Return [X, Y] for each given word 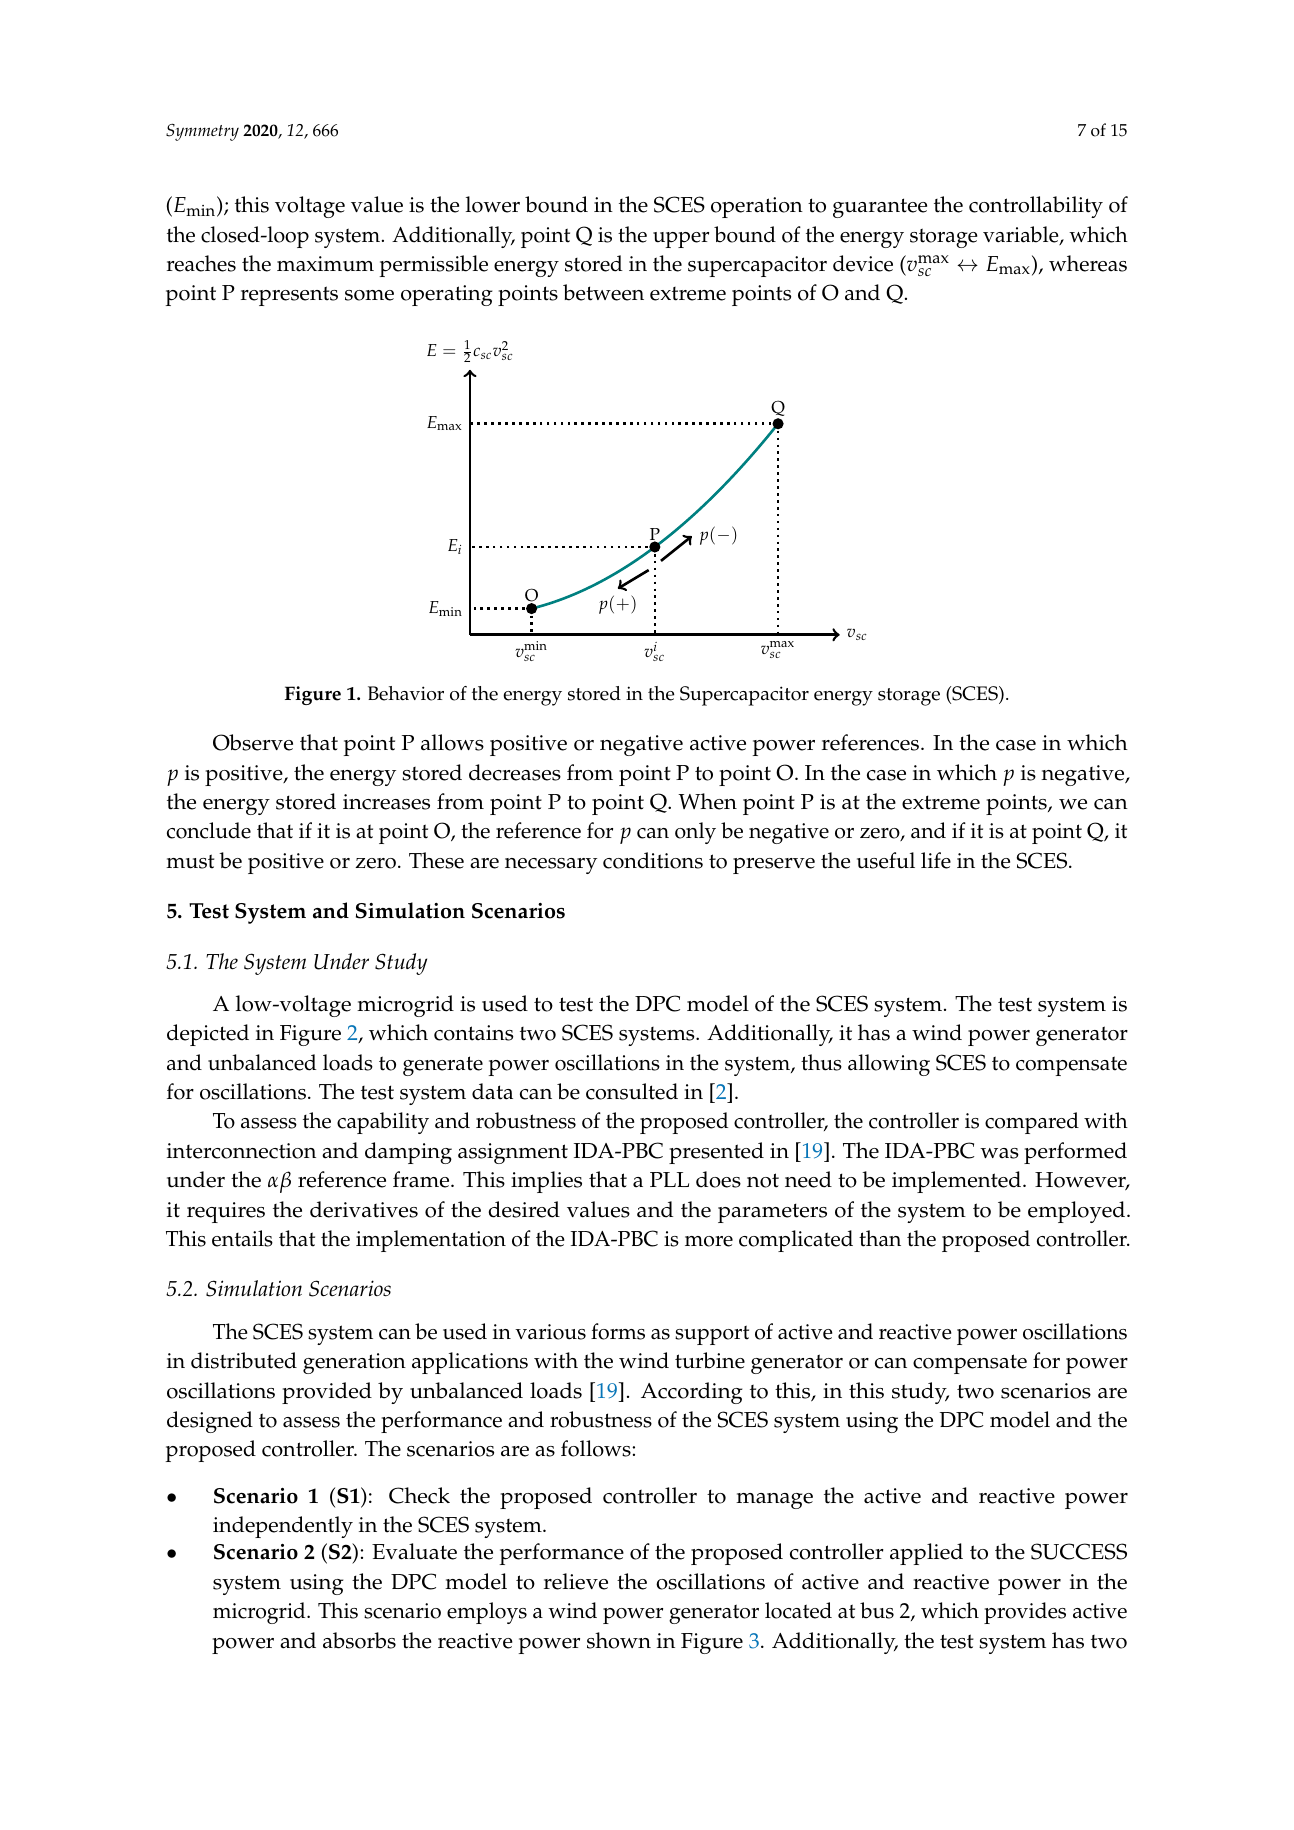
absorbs [359, 1640]
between [603, 292]
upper [681, 240]
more [709, 1241]
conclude [209, 830]
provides [1025, 1613]
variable [1022, 235]
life [936, 860]
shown [619, 1640]
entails [242, 1238]
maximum [325, 264]
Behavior [406, 693]
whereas [1088, 263]
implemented [958, 1182]
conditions [653, 860]
